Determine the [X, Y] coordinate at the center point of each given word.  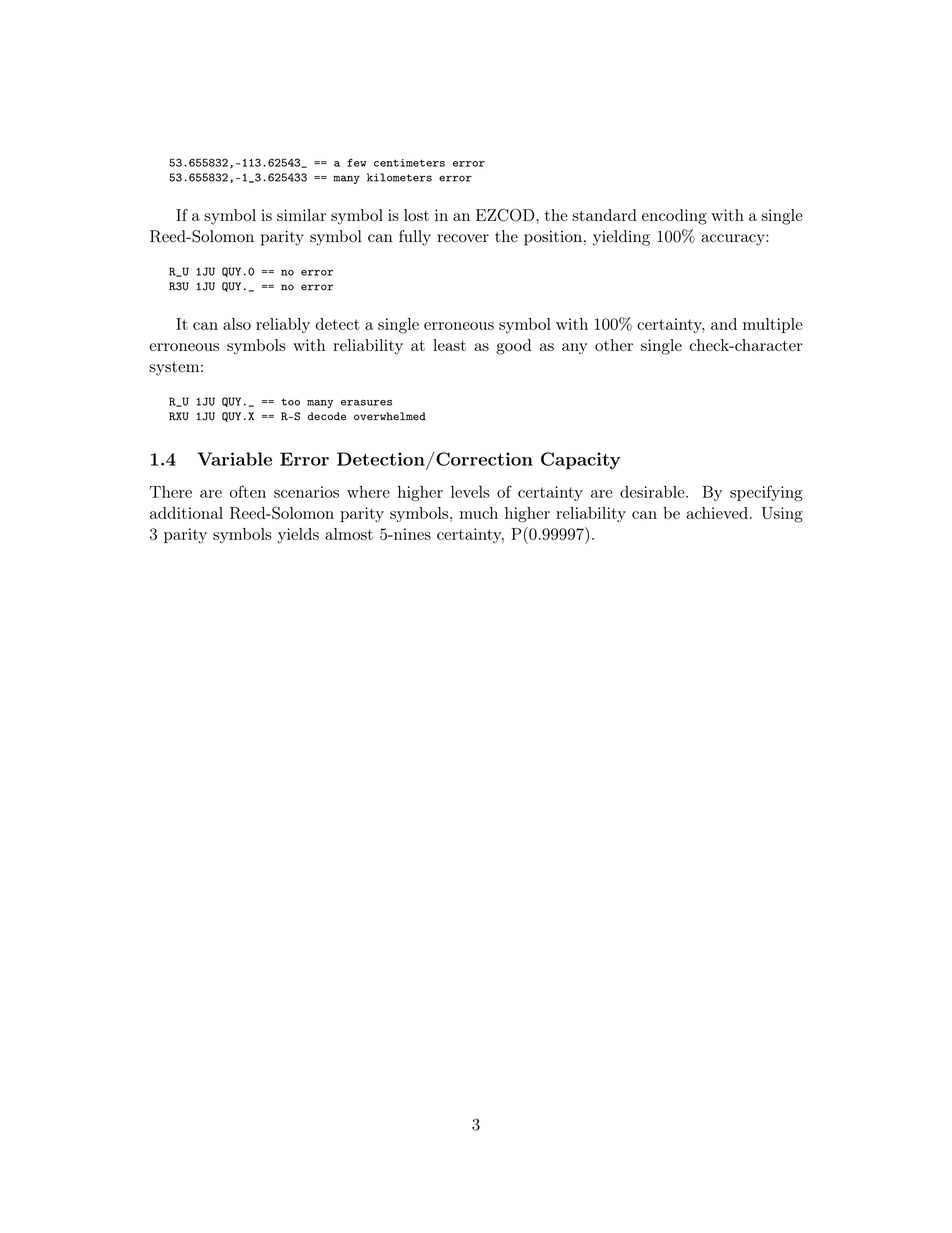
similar [301, 215]
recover [463, 238]
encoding [674, 217]
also [237, 324]
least [449, 345]
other [614, 345]
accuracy [734, 240]
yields [298, 535]
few [357, 163]
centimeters [409, 163]
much [479, 513]
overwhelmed [390, 416]
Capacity [580, 461]
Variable [234, 459]
